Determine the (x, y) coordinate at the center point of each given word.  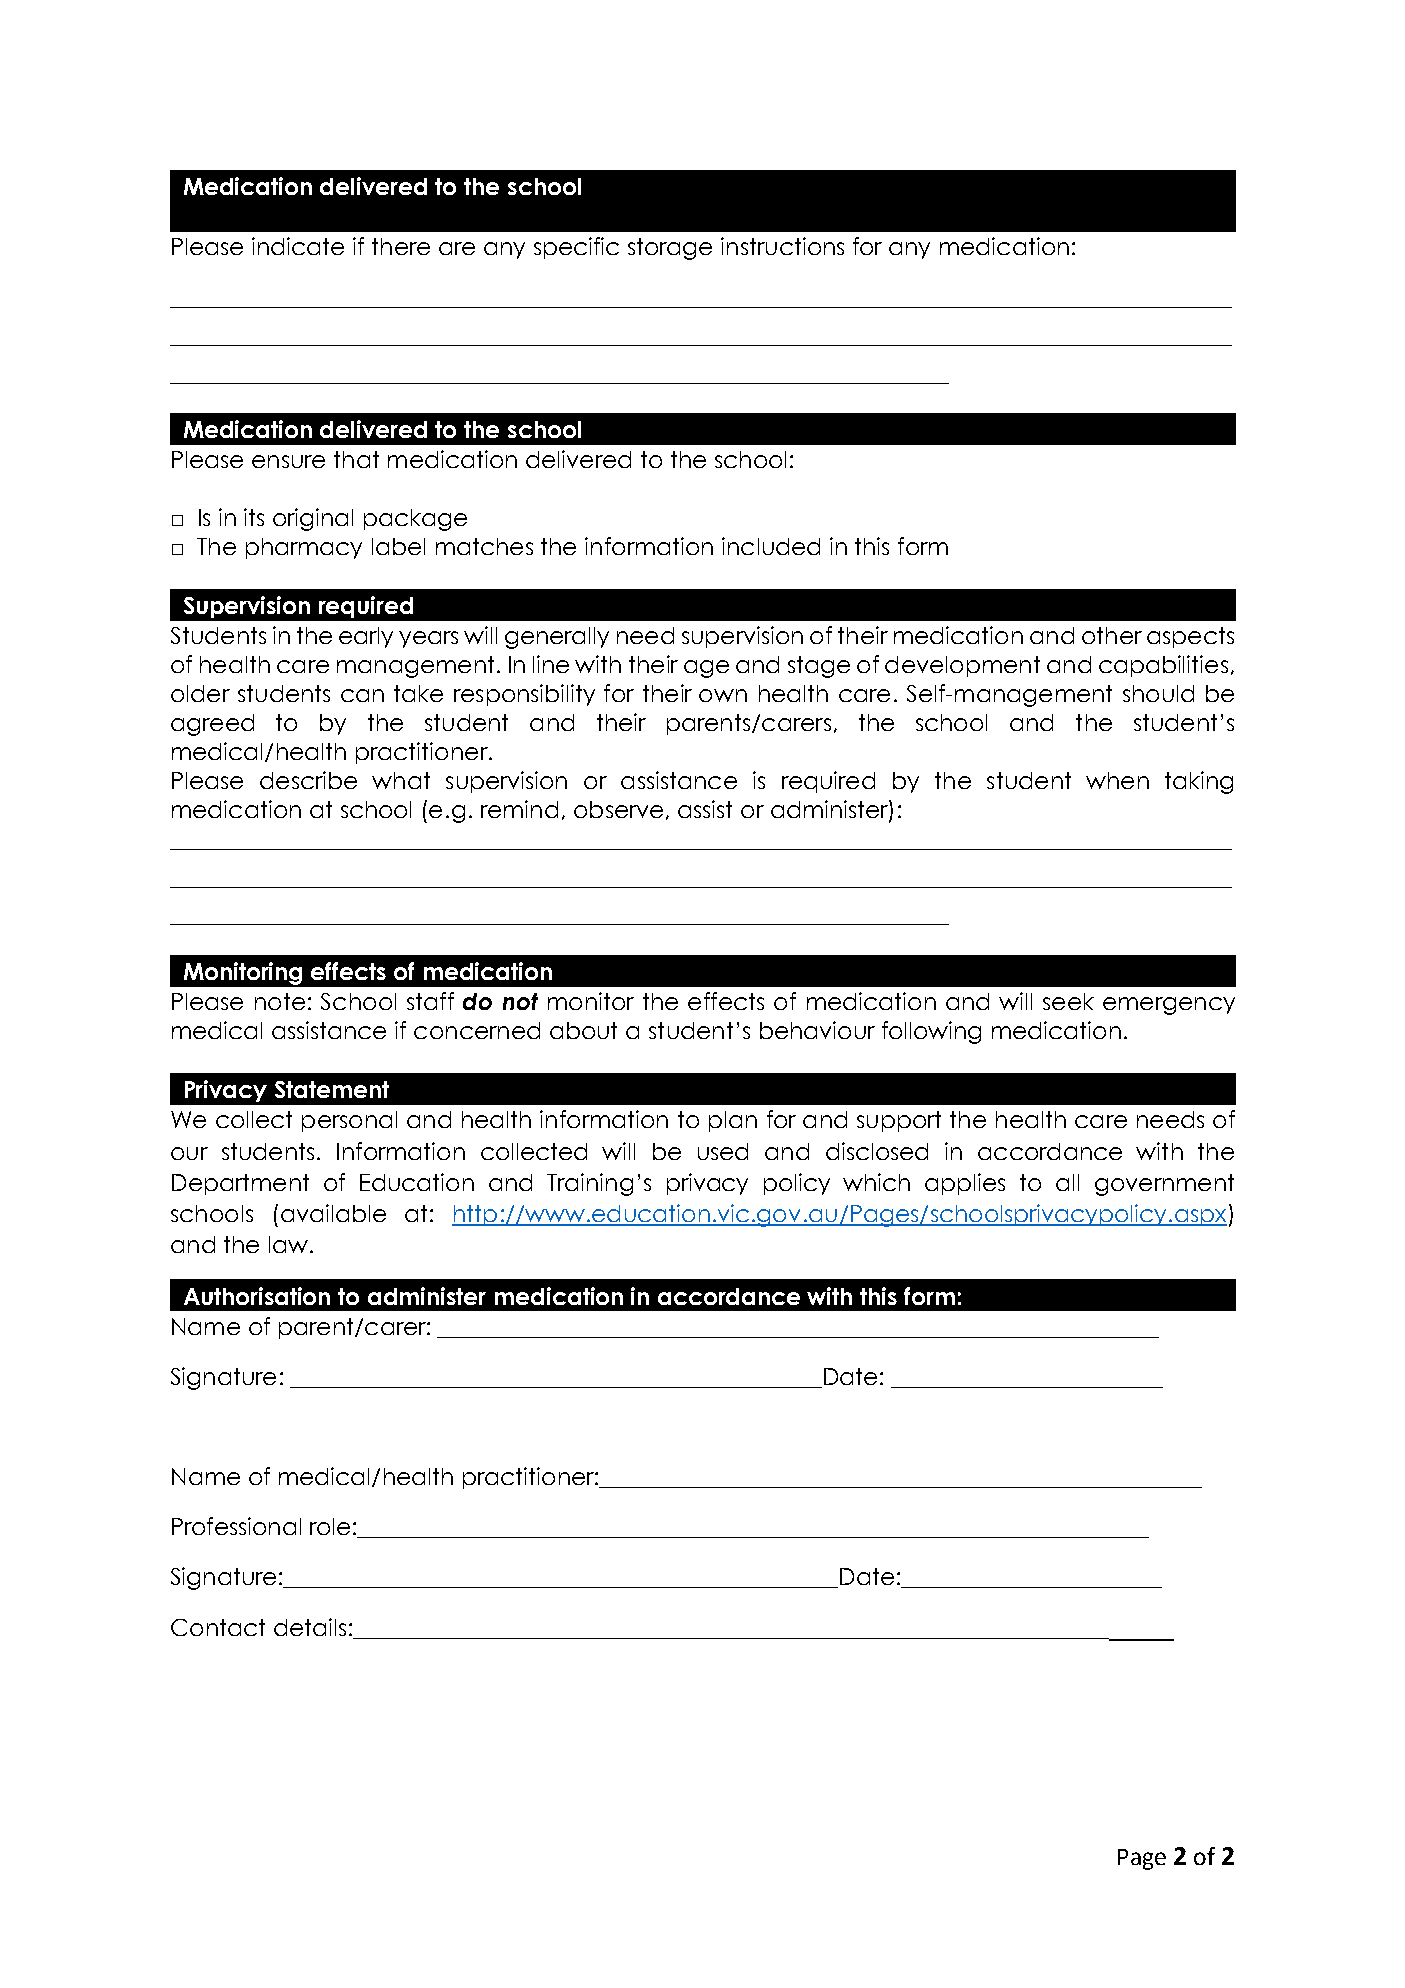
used (723, 1151)
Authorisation (257, 1296)
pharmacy (304, 548)
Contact (218, 1627)
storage (670, 249)
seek (1068, 1001)
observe (618, 809)
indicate (298, 246)
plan (733, 1121)
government (1164, 1185)
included (771, 546)
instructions (782, 246)
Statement (332, 1089)
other (1112, 635)
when (1117, 780)
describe (308, 780)
